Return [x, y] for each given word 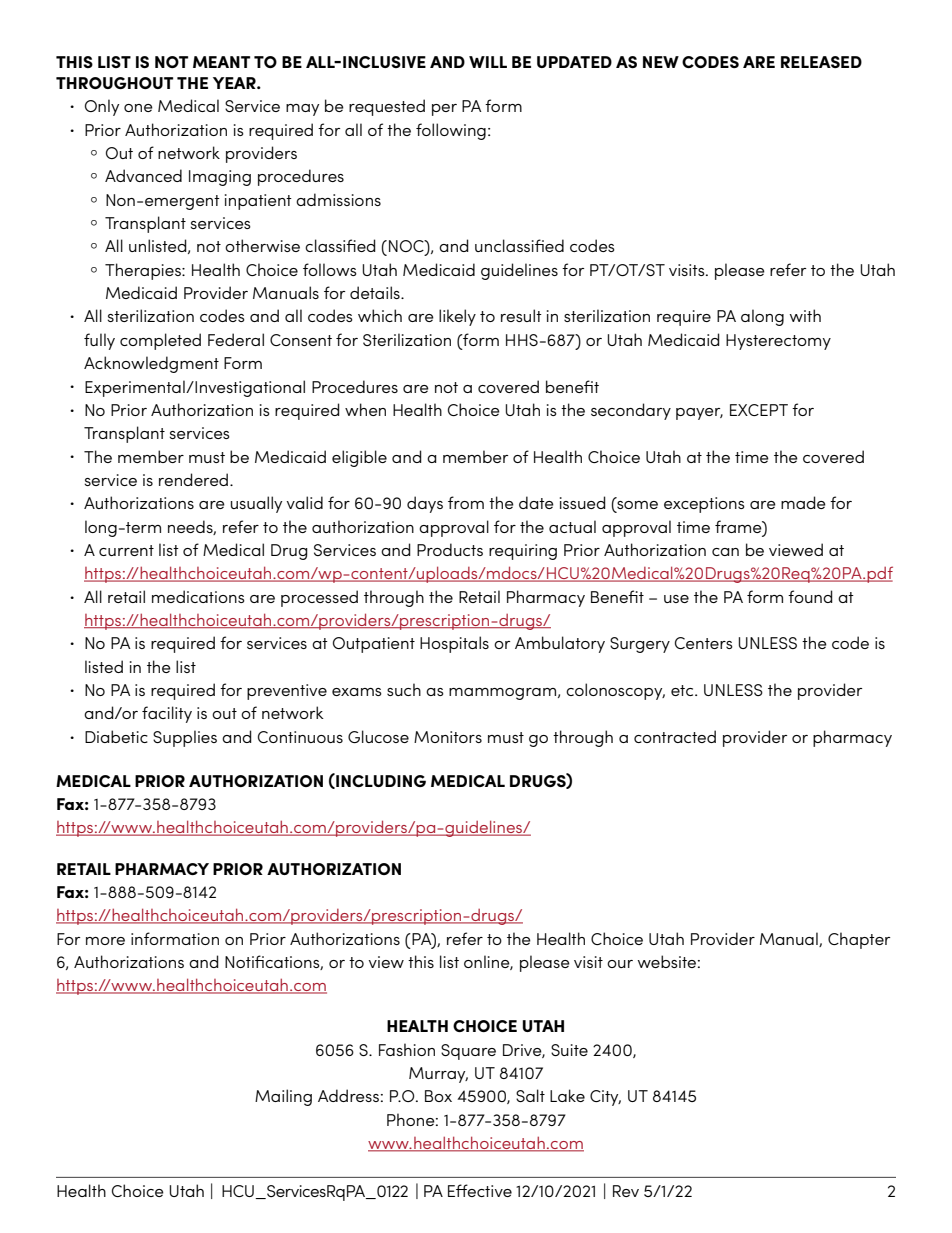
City [605, 1098]
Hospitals [454, 644]
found [810, 596]
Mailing [283, 1097]
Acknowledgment [151, 364]
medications [198, 596]
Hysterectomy [778, 342]
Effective [480, 1190]
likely [457, 317]
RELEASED [821, 62]
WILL [488, 62]
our [620, 964]
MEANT [221, 62]
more [105, 941]
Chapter [859, 940]
